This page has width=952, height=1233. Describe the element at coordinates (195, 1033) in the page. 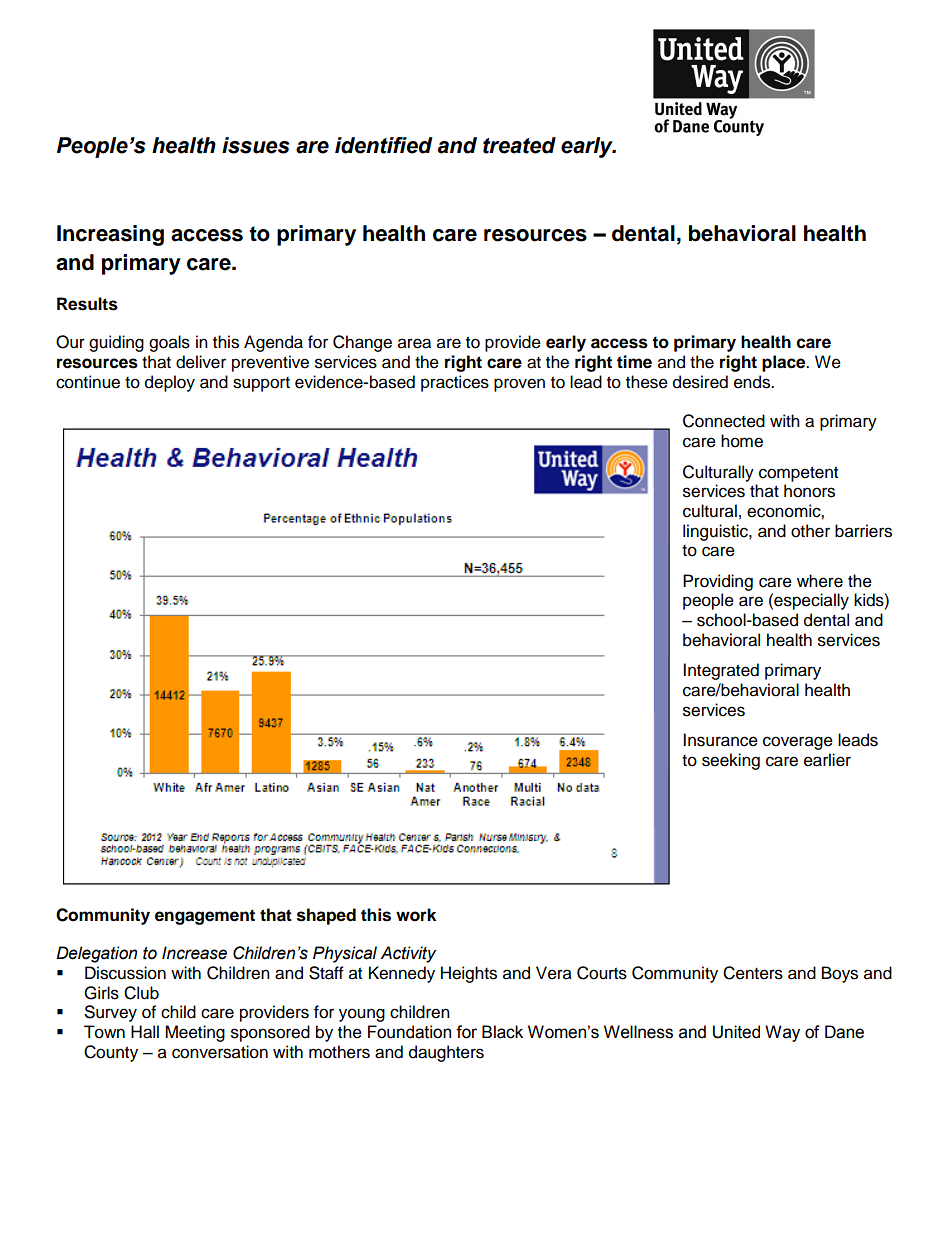

I see `Meeting` at that location.
